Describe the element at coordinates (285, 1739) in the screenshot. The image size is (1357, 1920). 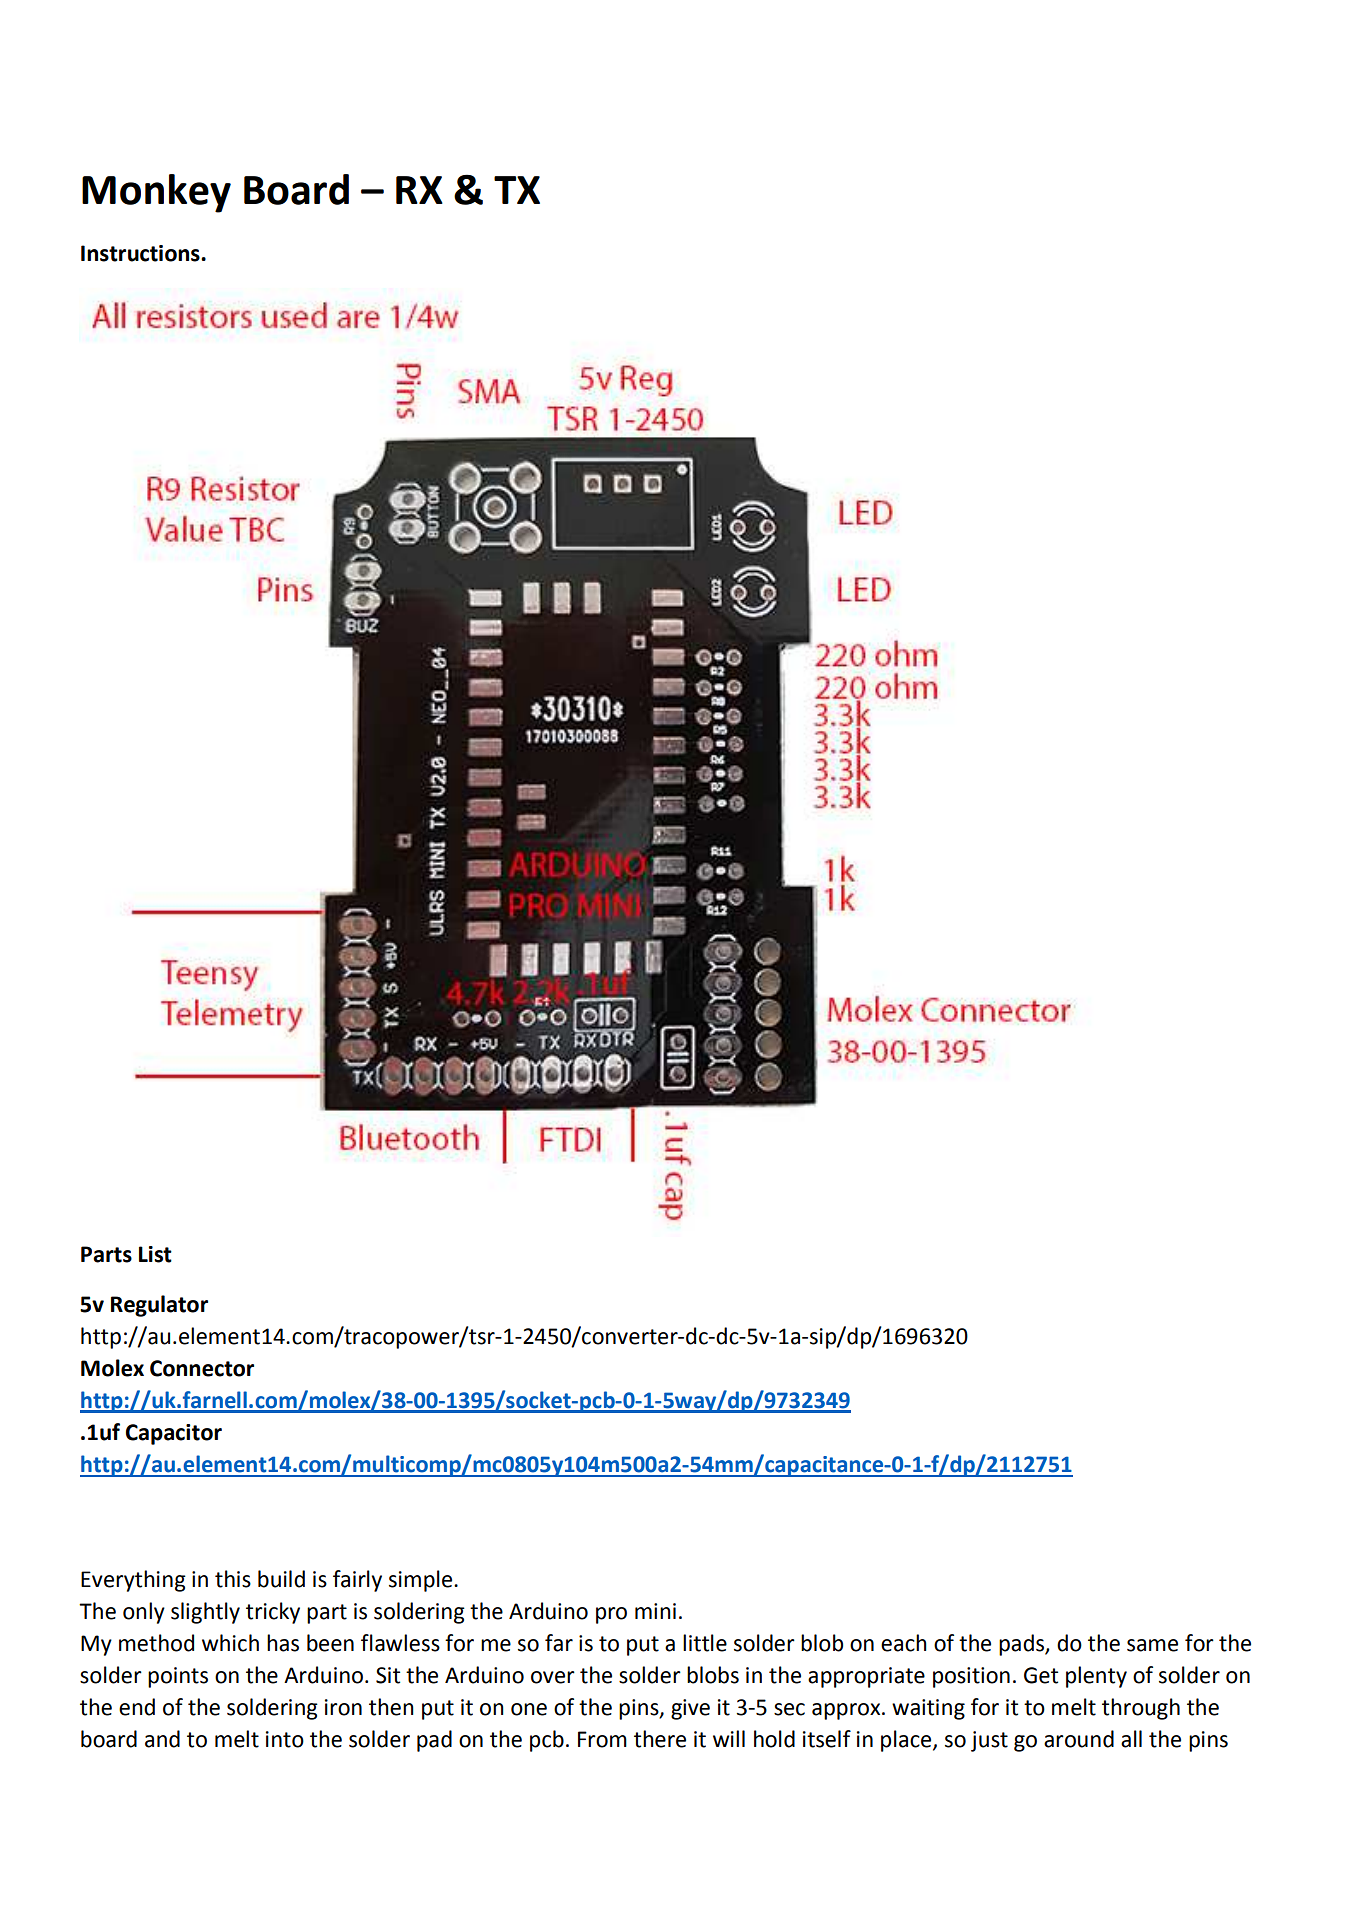
I see `into` at that location.
